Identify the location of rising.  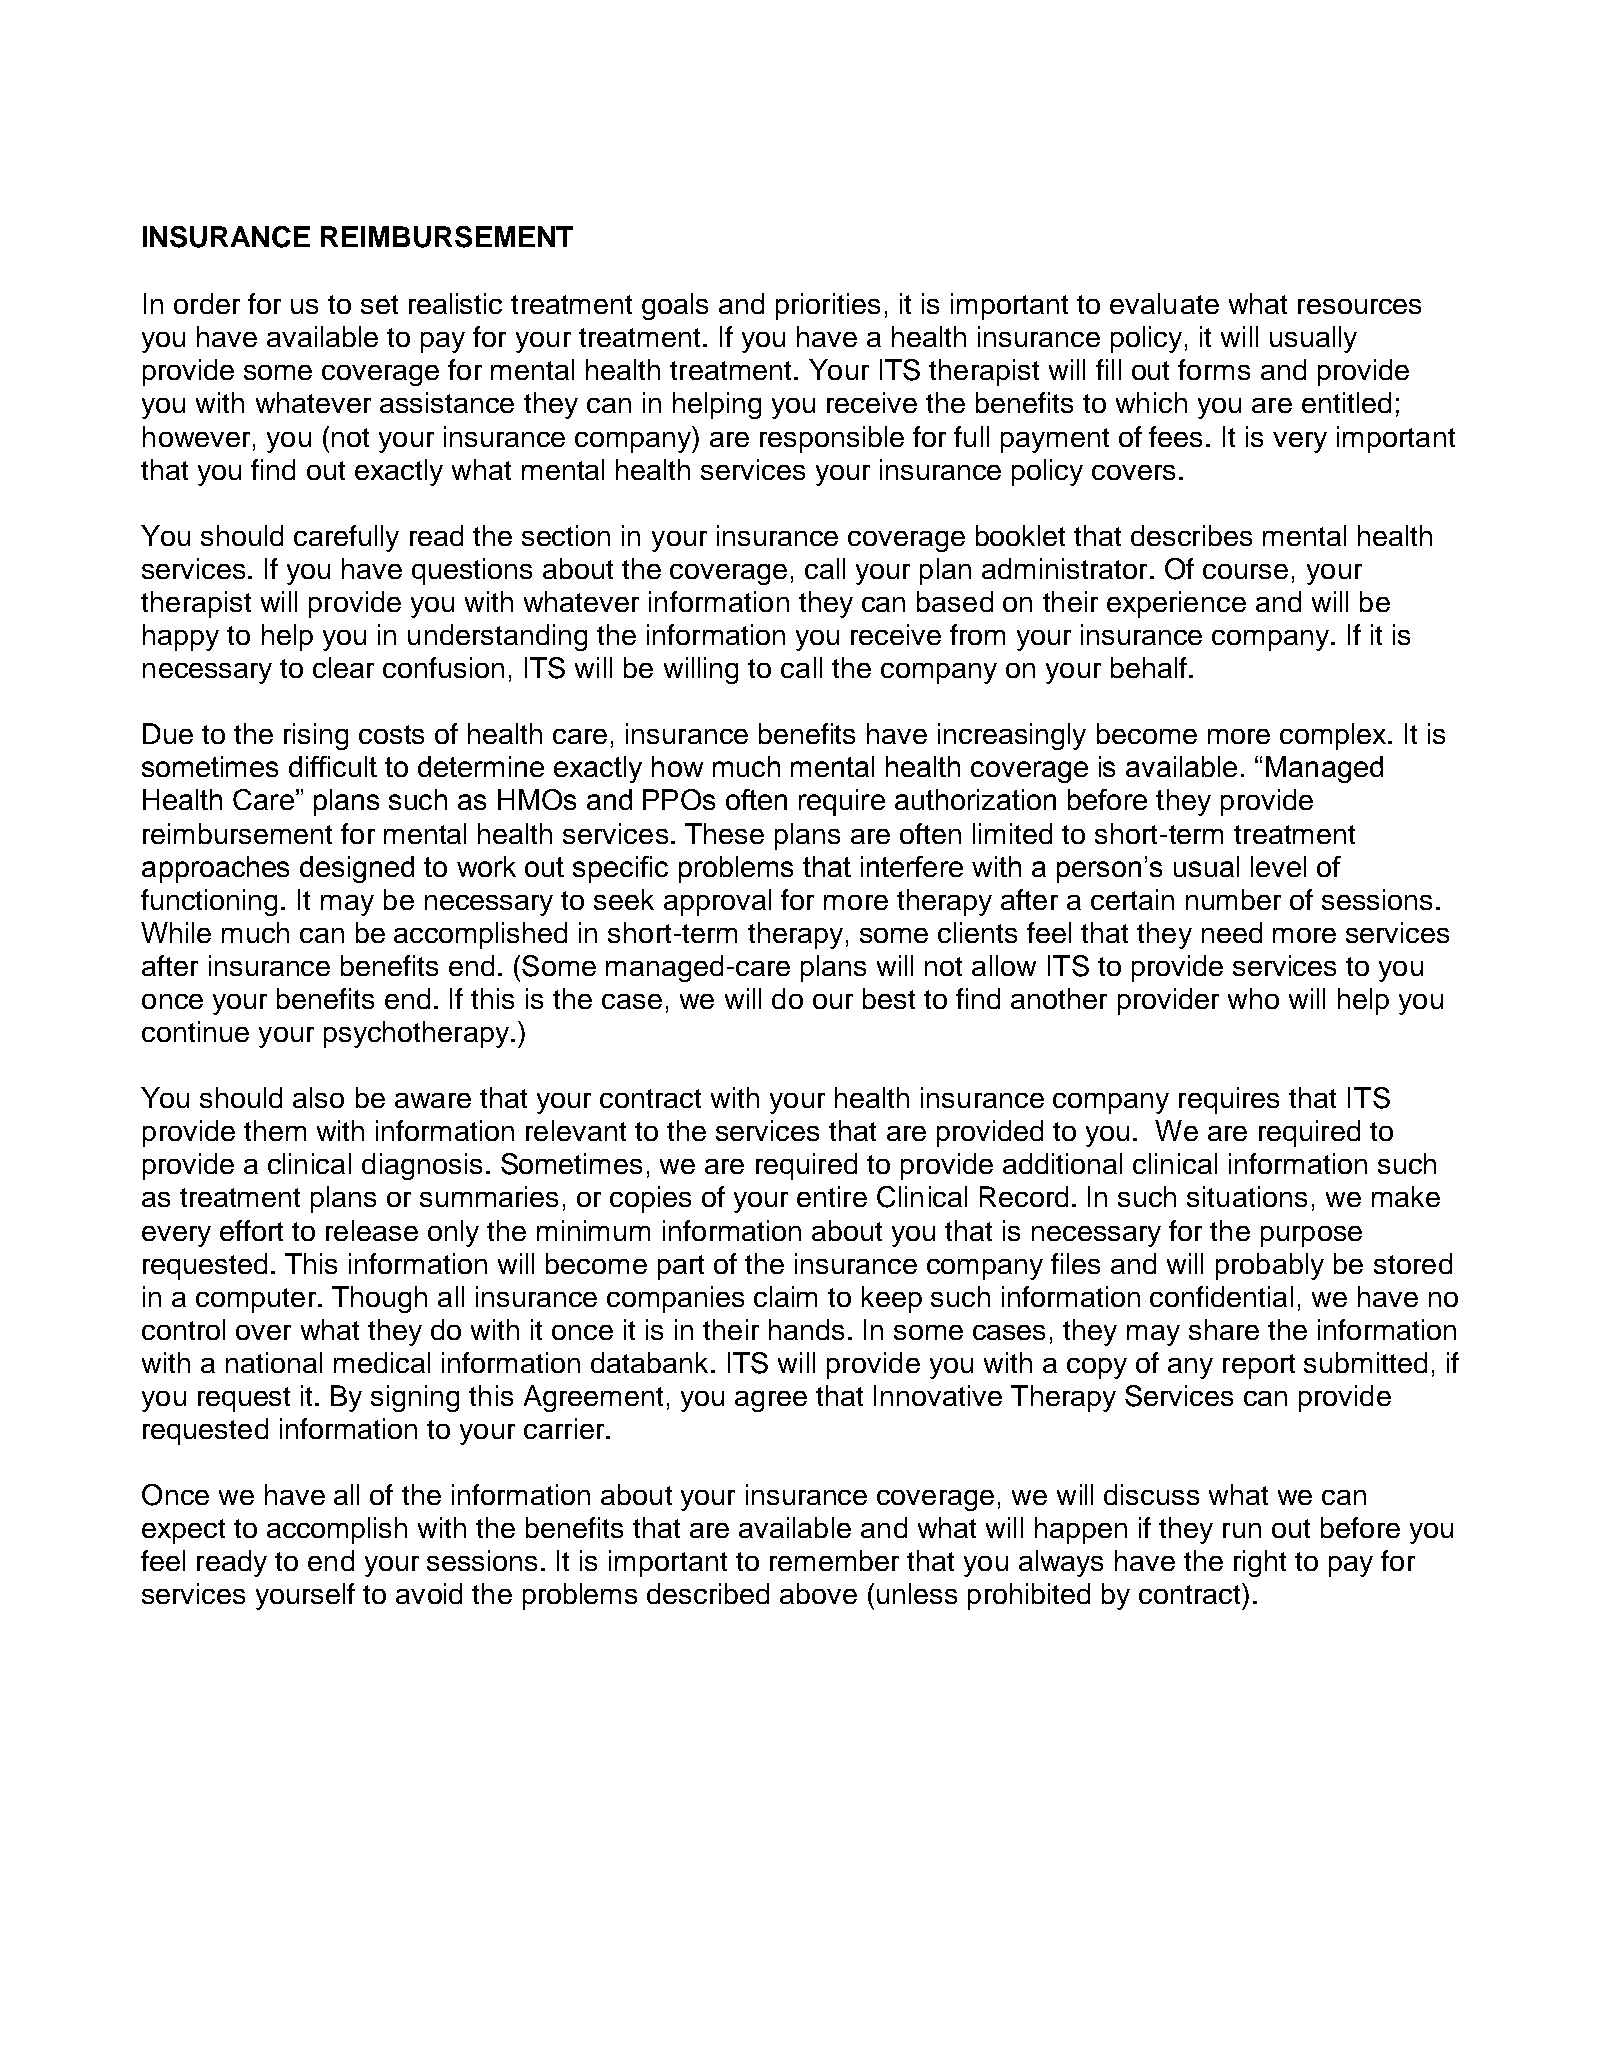
(316, 736).
